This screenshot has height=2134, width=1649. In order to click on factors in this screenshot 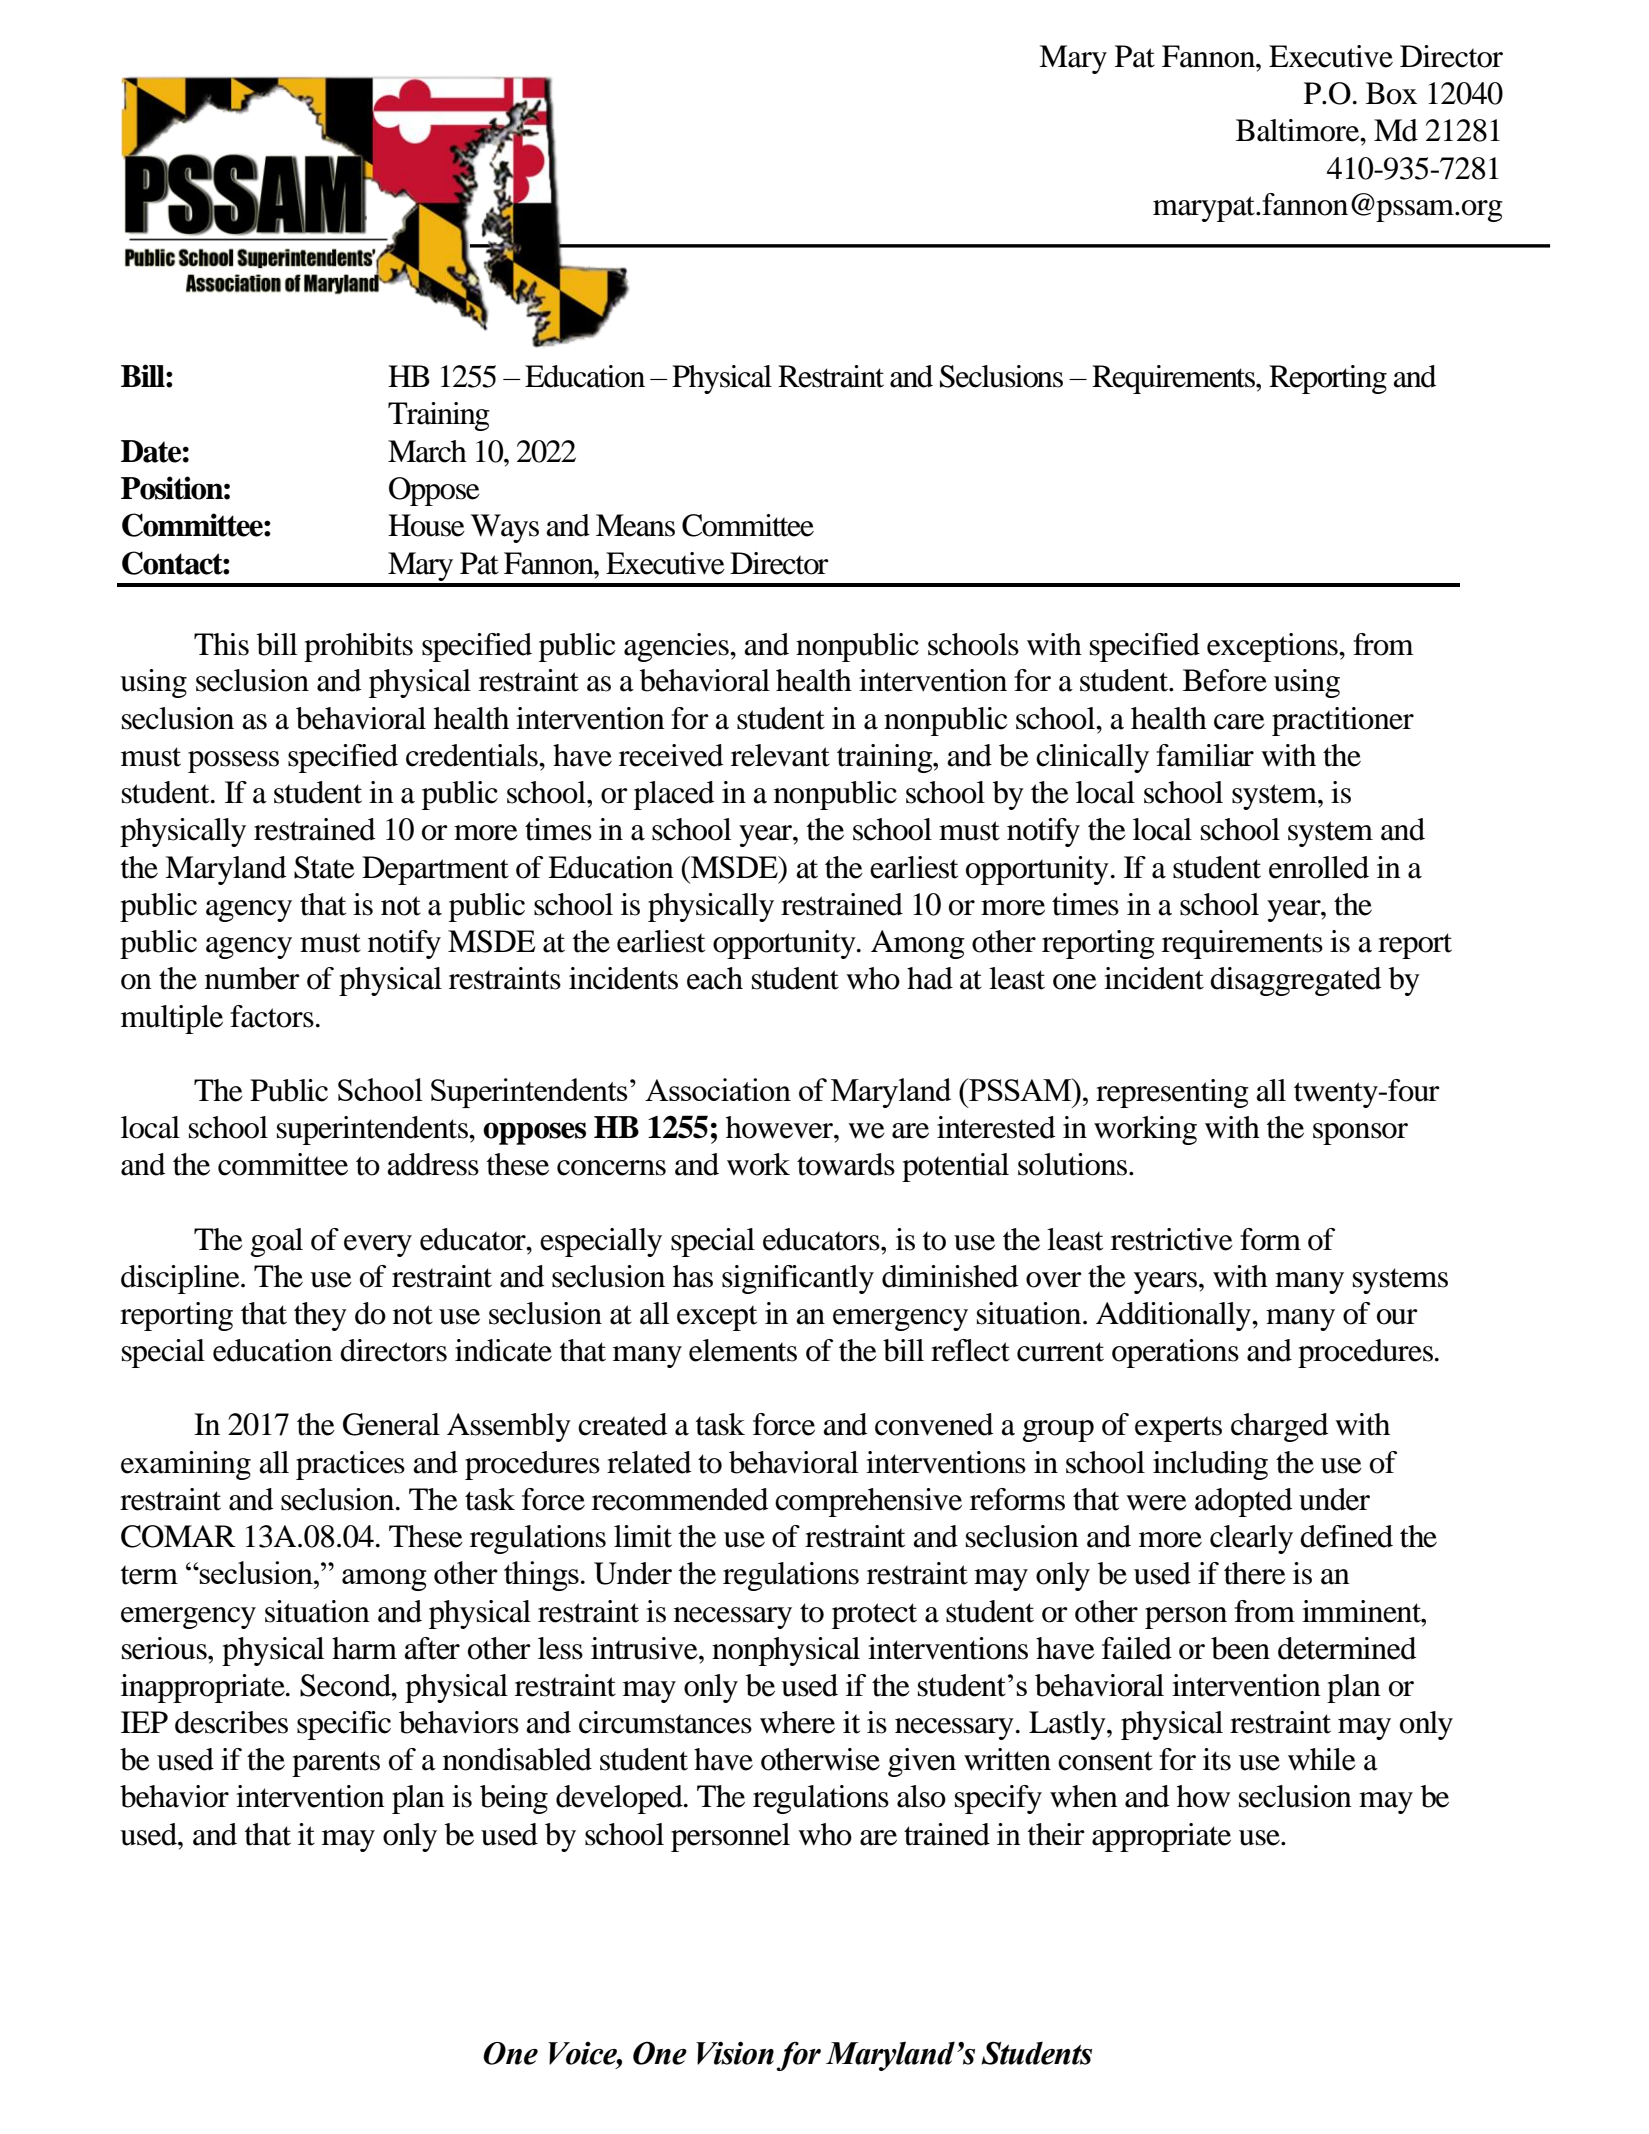, I will do `click(272, 1016)`.
